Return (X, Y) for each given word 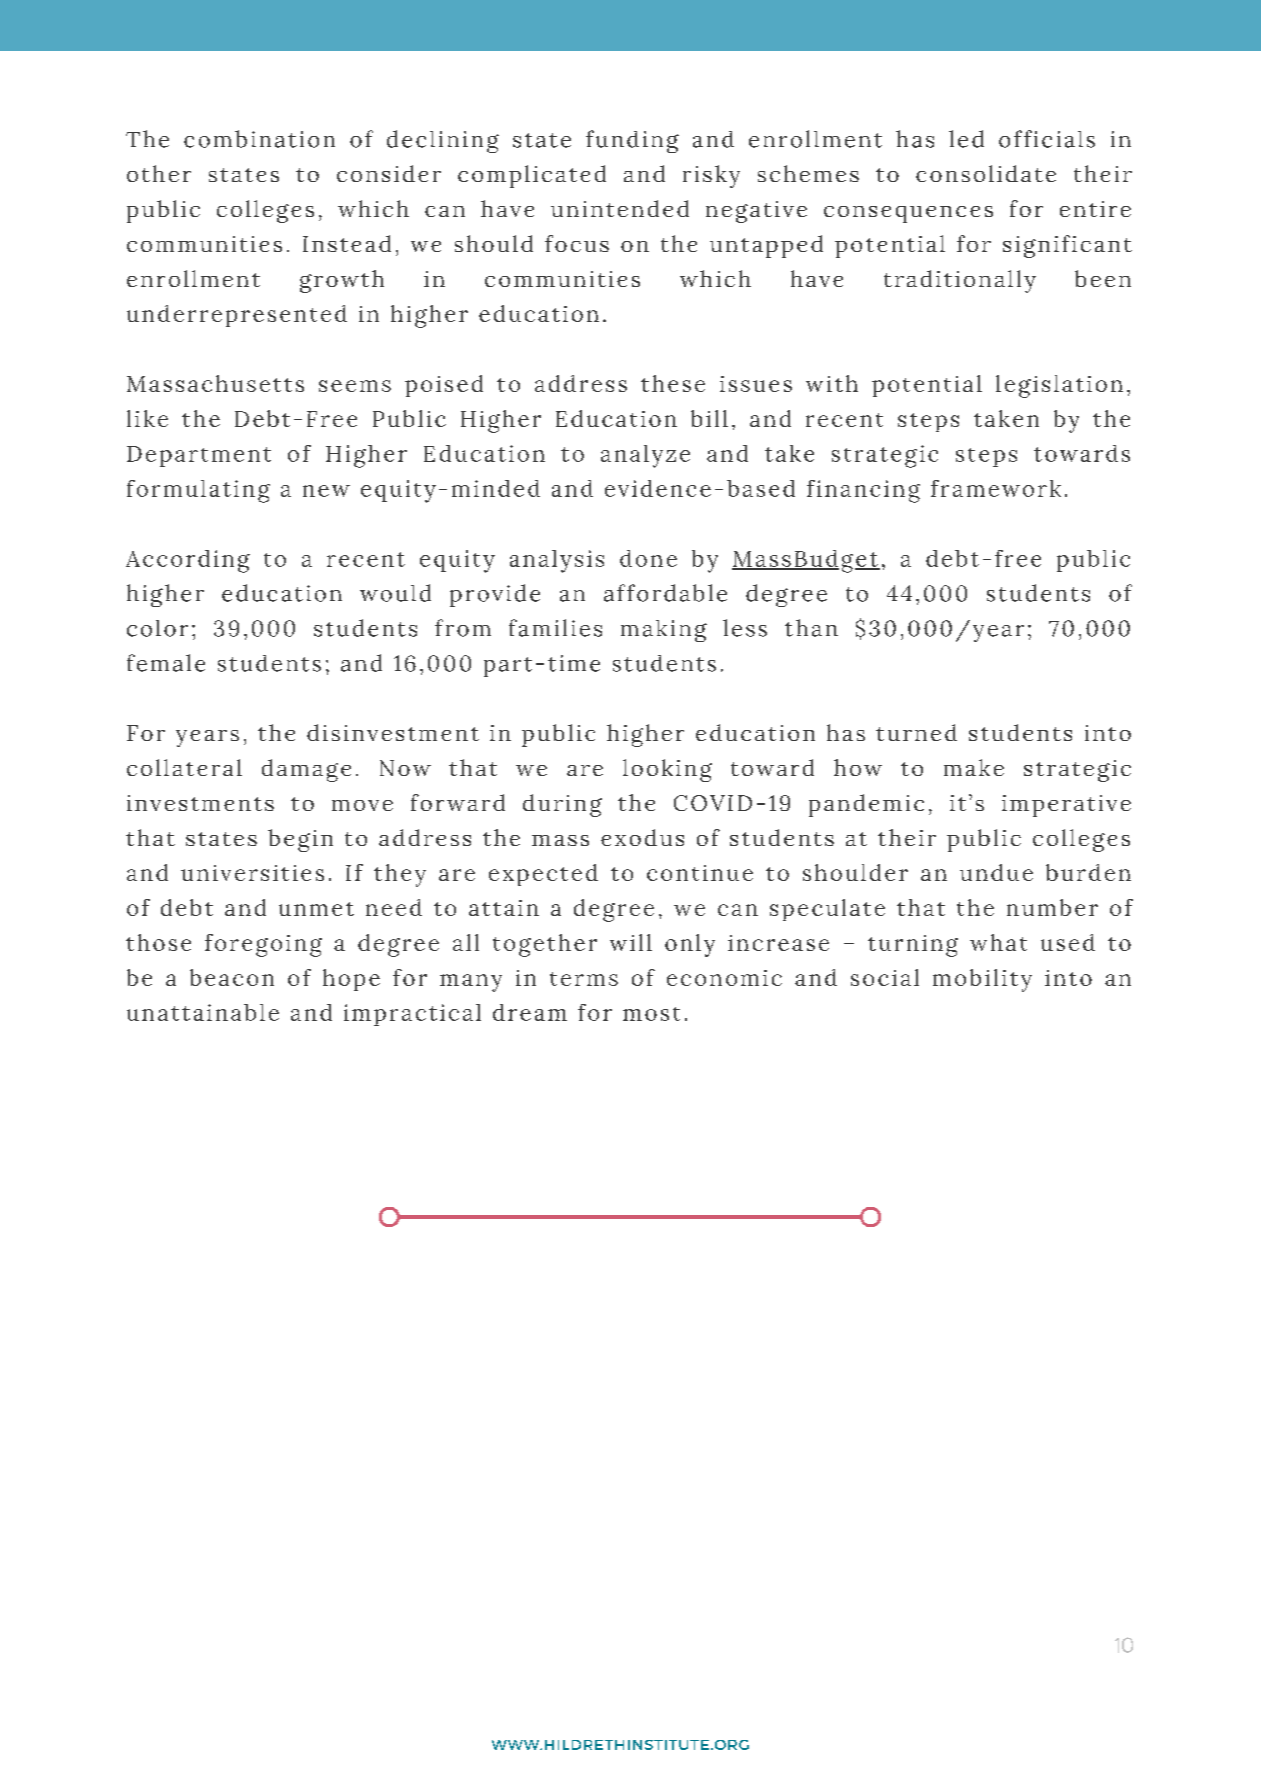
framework (996, 488)
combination (259, 139)
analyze (645, 456)
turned (916, 732)
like (147, 418)
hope (351, 980)
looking (667, 770)
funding (632, 141)
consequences (908, 214)
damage (306, 770)
